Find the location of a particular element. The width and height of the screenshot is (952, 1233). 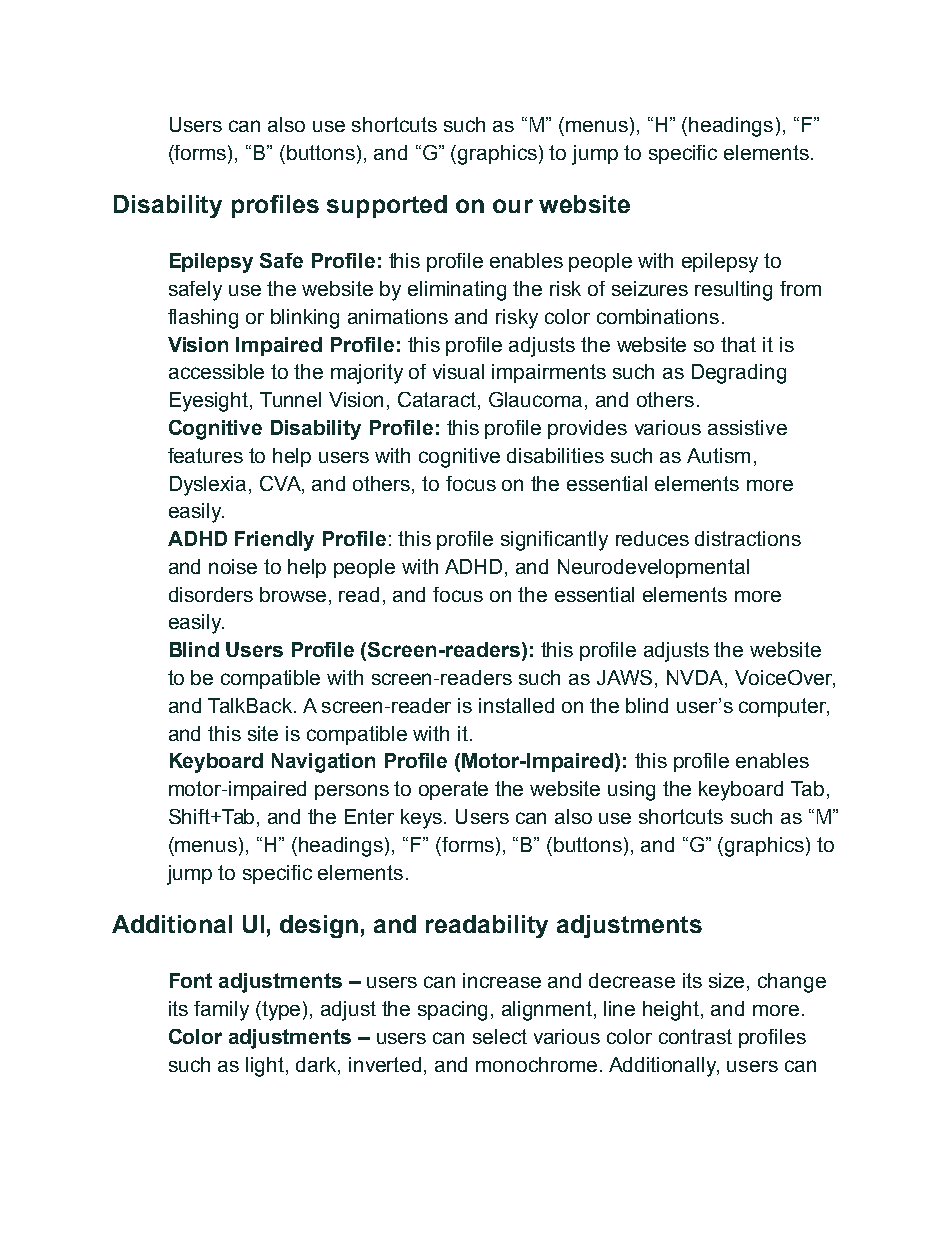

resulting is located at coordinates (733, 291).
